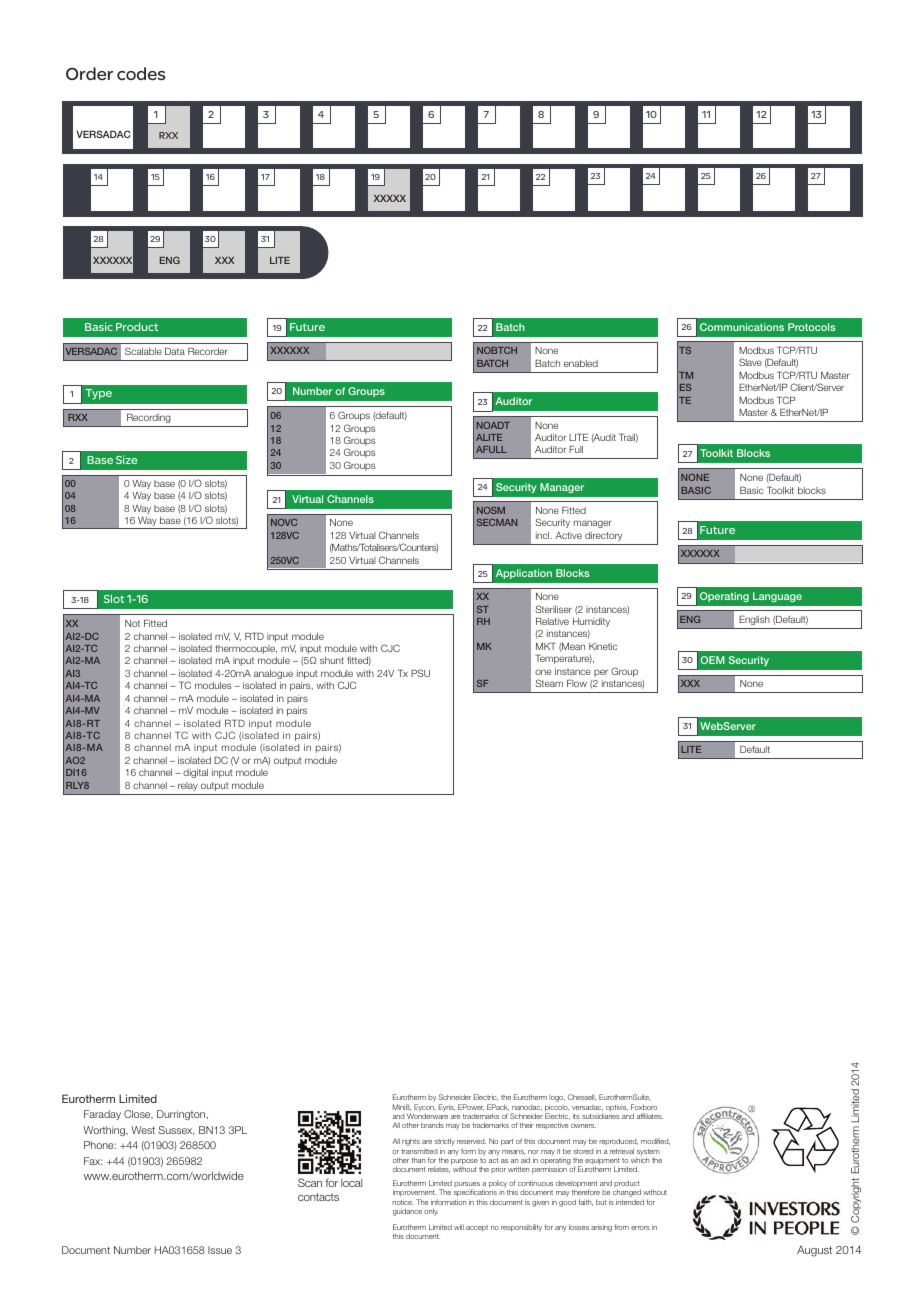 This image has width=924, height=1308. What do you see at coordinates (220, 1250) in the image?
I see `Issue` at bounding box center [220, 1250].
